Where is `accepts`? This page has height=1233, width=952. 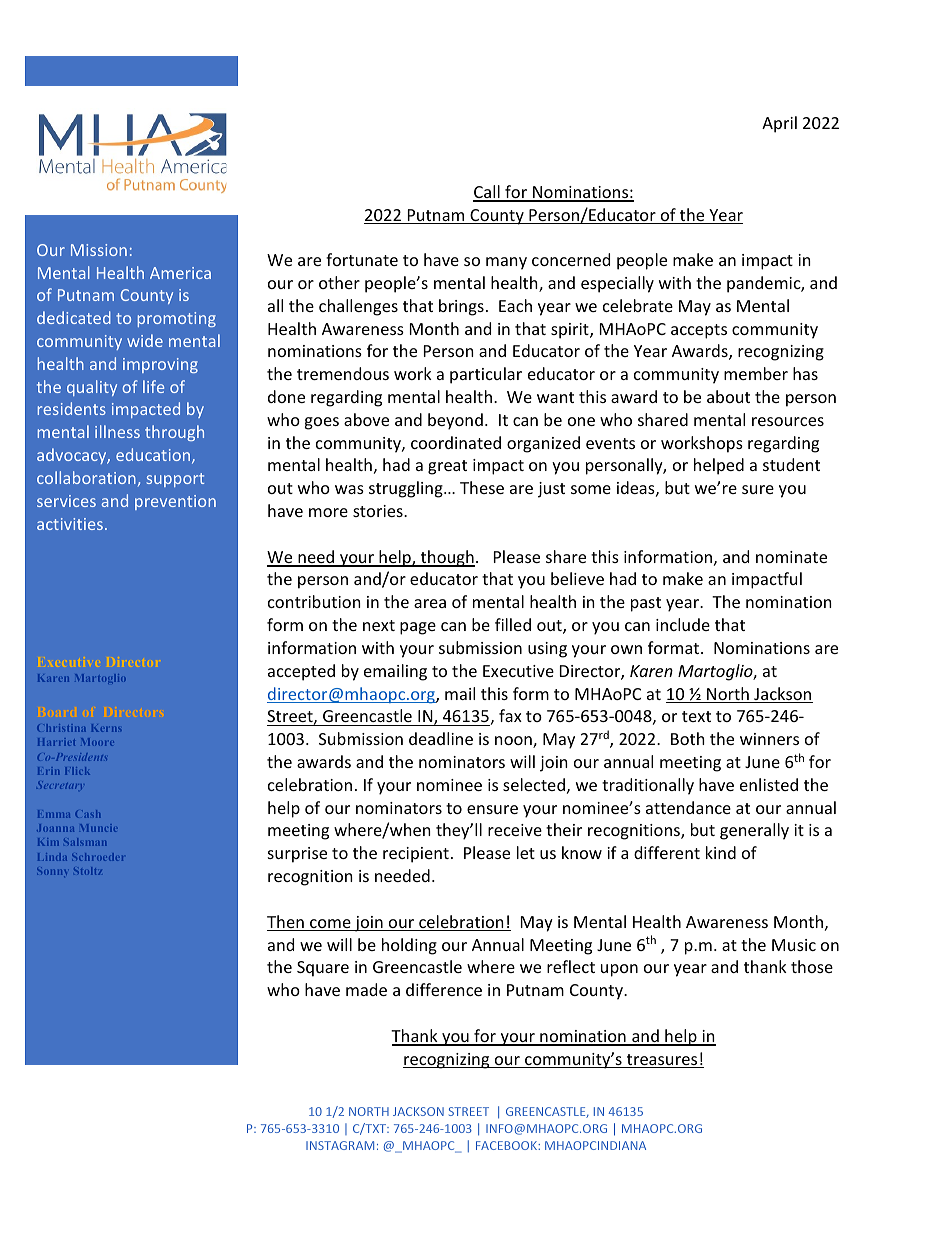 accepts is located at coordinates (699, 331).
